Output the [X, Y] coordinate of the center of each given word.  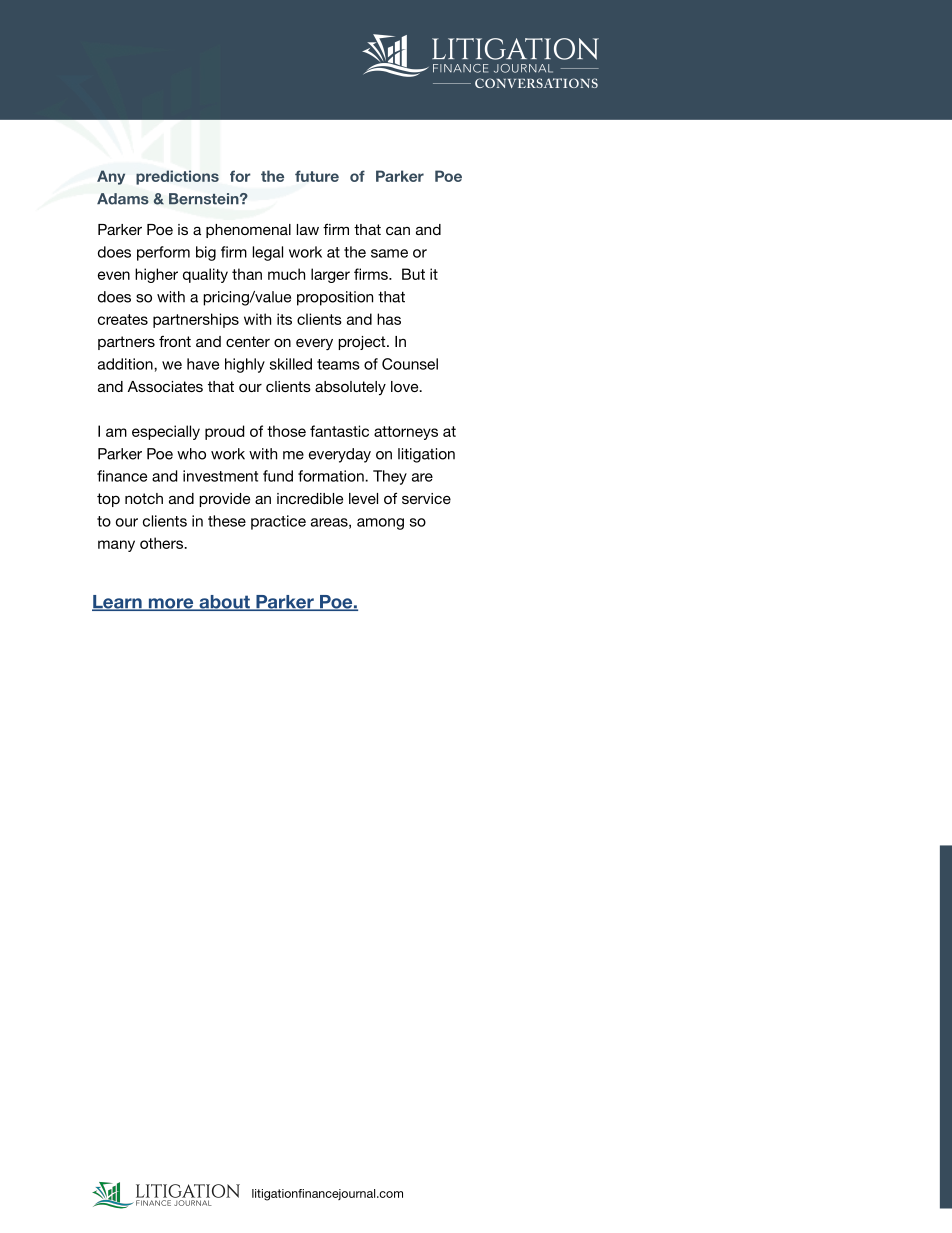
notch [144, 498]
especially [166, 432]
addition [126, 364]
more [171, 604]
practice [278, 522]
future [317, 176]
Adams [123, 199]
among [380, 524]
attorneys [406, 433]
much [286, 274]
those [286, 431]
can [398, 230]
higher [156, 275]
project [363, 343]
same [389, 253]
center [248, 341]
